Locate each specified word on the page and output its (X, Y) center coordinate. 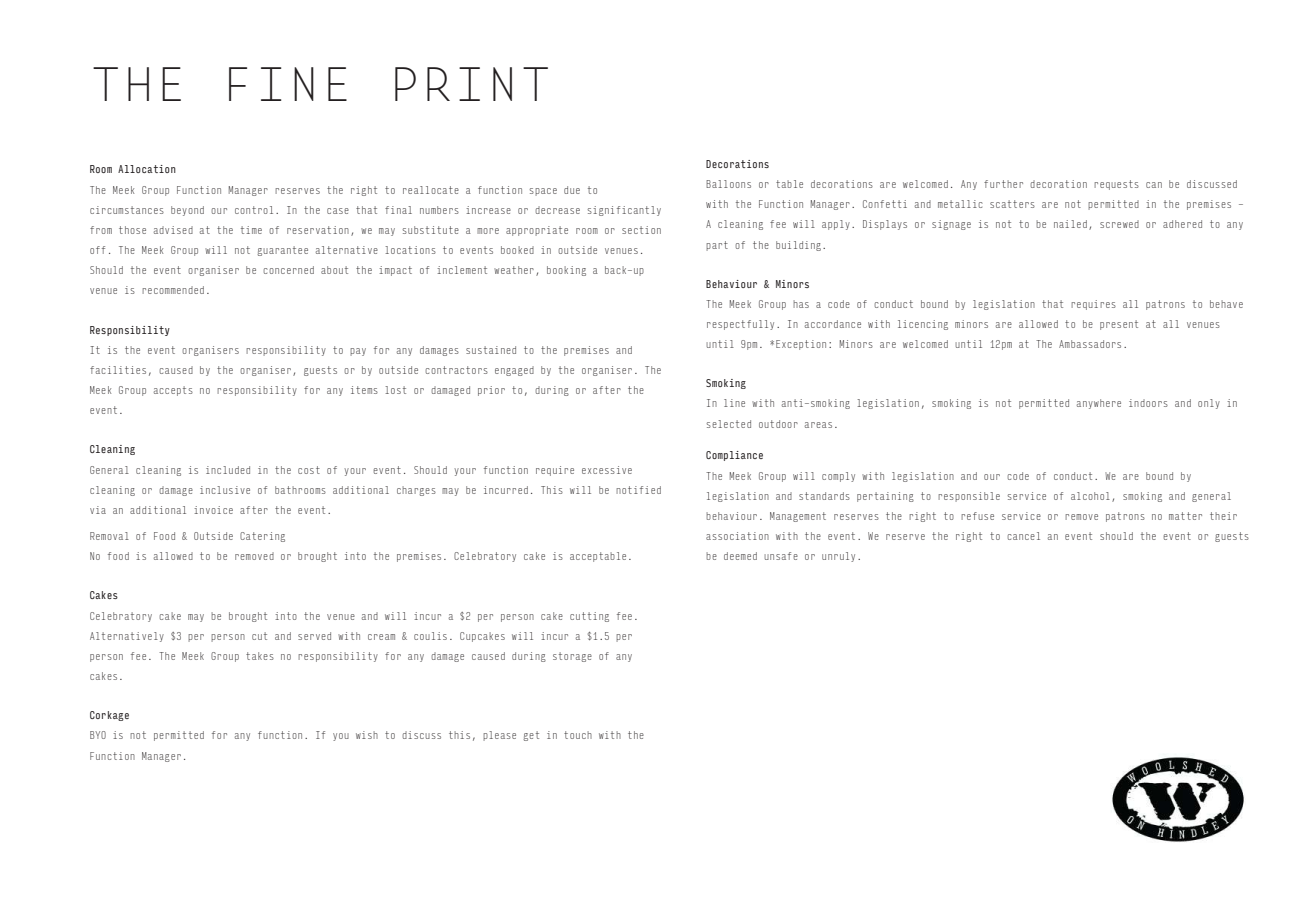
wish (367, 735)
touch (578, 735)
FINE (288, 84)
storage (572, 657)
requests (1116, 185)
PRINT (471, 84)
